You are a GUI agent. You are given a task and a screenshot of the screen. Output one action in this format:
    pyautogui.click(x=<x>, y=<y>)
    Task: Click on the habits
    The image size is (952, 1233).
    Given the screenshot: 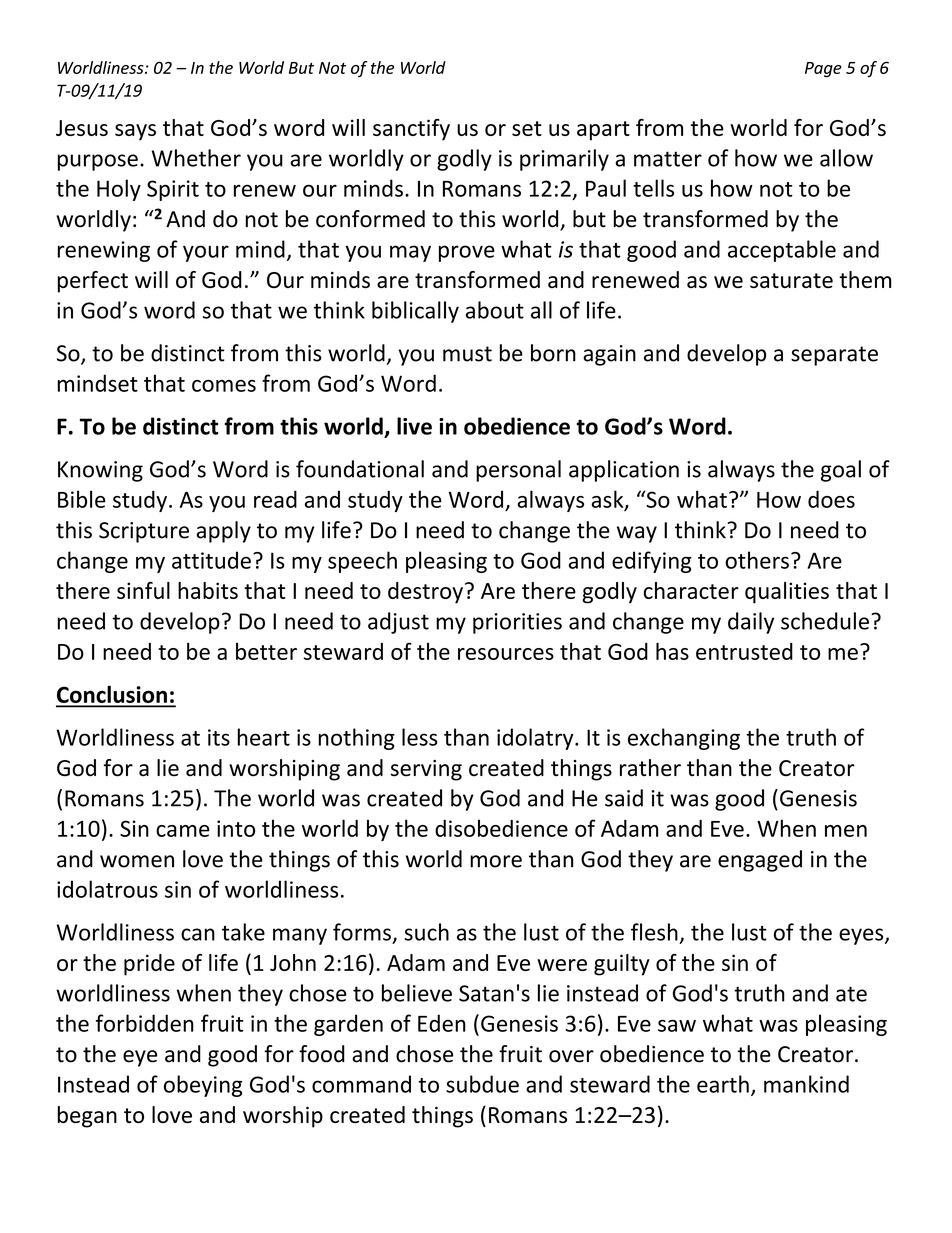 What is the action you would take?
    pyautogui.click(x=208, y=590)
